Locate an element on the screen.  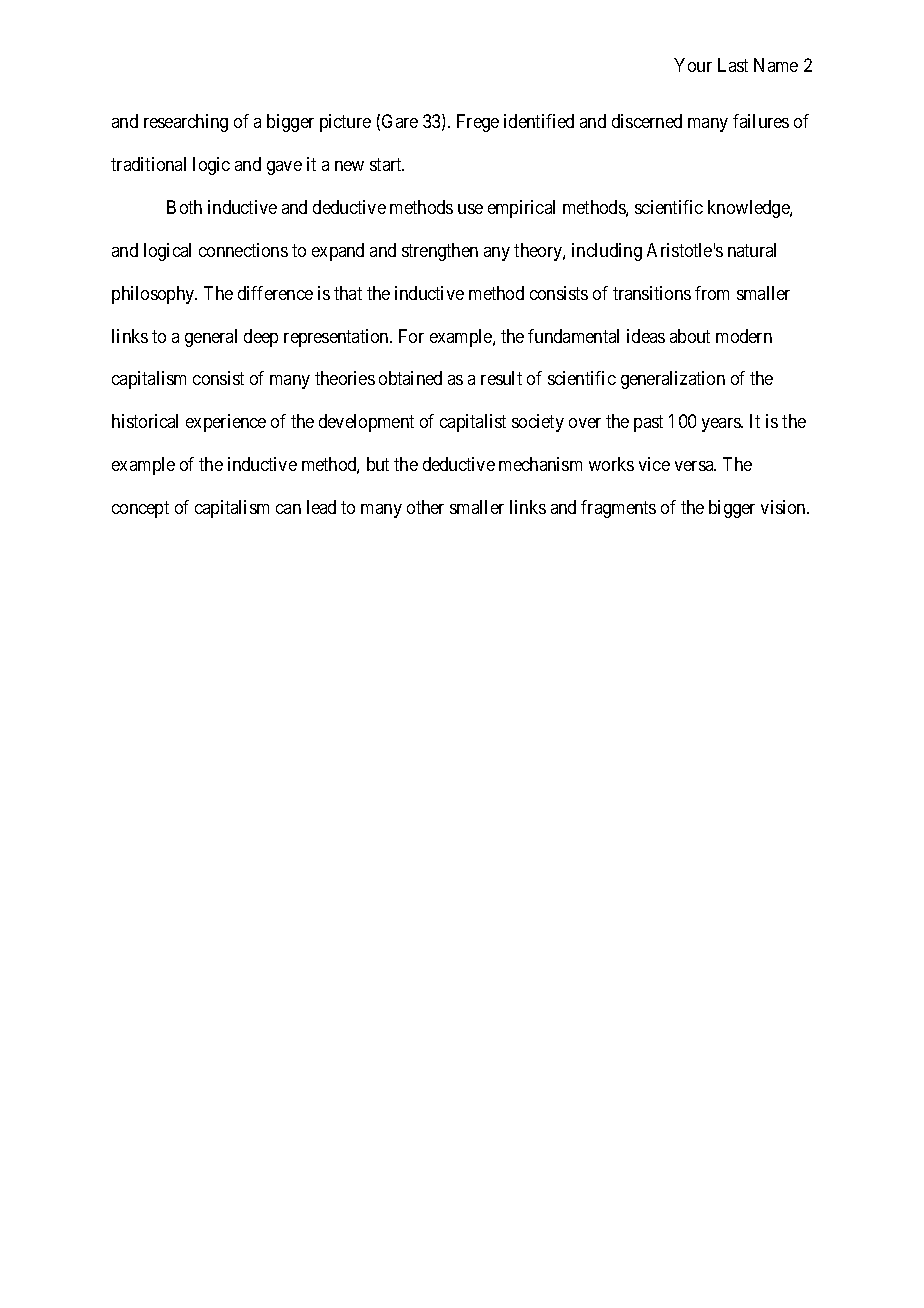
Frege is located at coordinates (478, 123).
